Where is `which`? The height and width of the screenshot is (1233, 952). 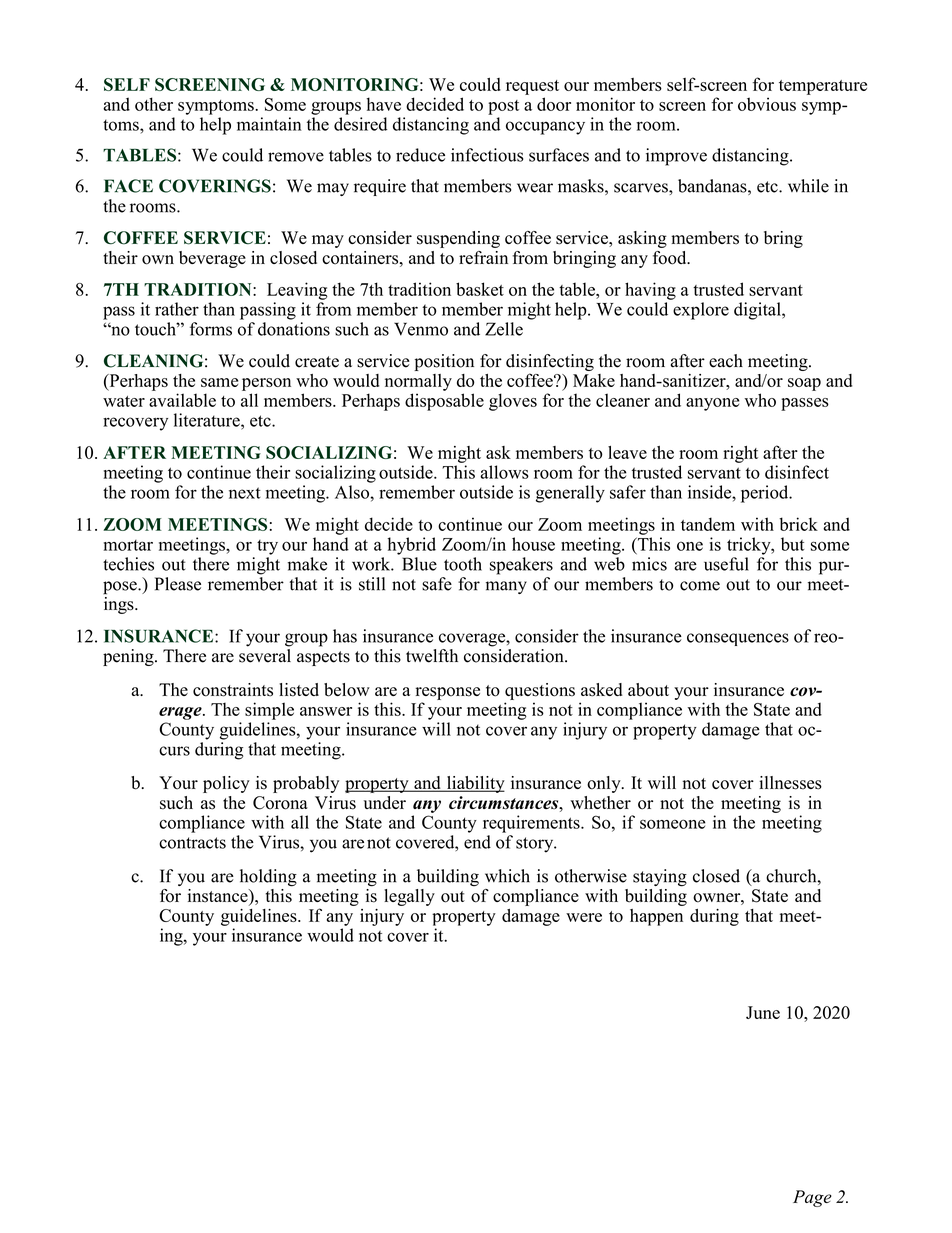 which is located at coordinates (507, 876).
